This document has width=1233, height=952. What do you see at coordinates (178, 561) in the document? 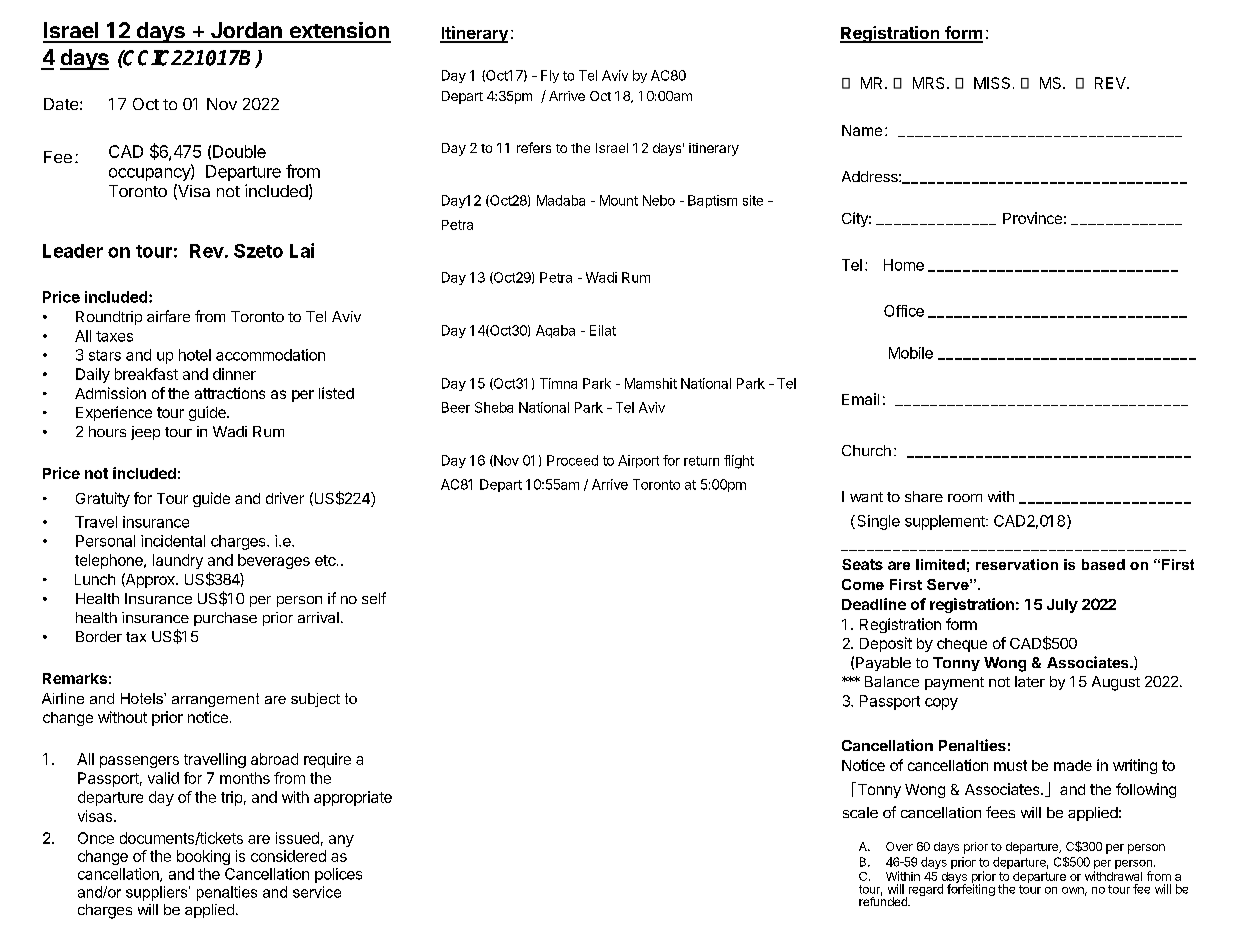
I see `laundry` at bounding box center [178, 561].
